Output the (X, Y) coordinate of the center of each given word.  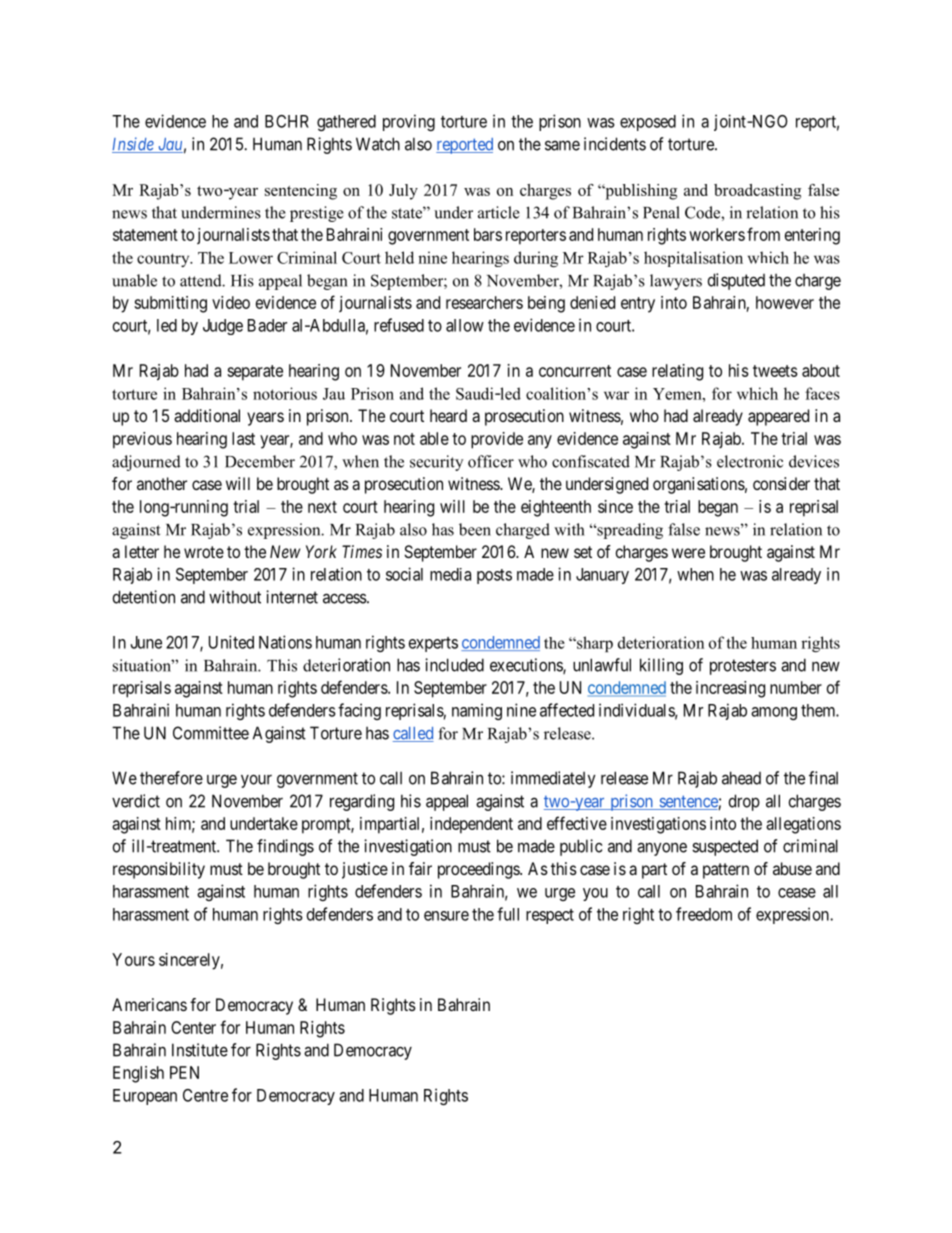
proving (409, 122)
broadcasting (757, 192)
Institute (200, 1050)
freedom (704, 914)
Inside (134, 145)
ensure (446, 916)
